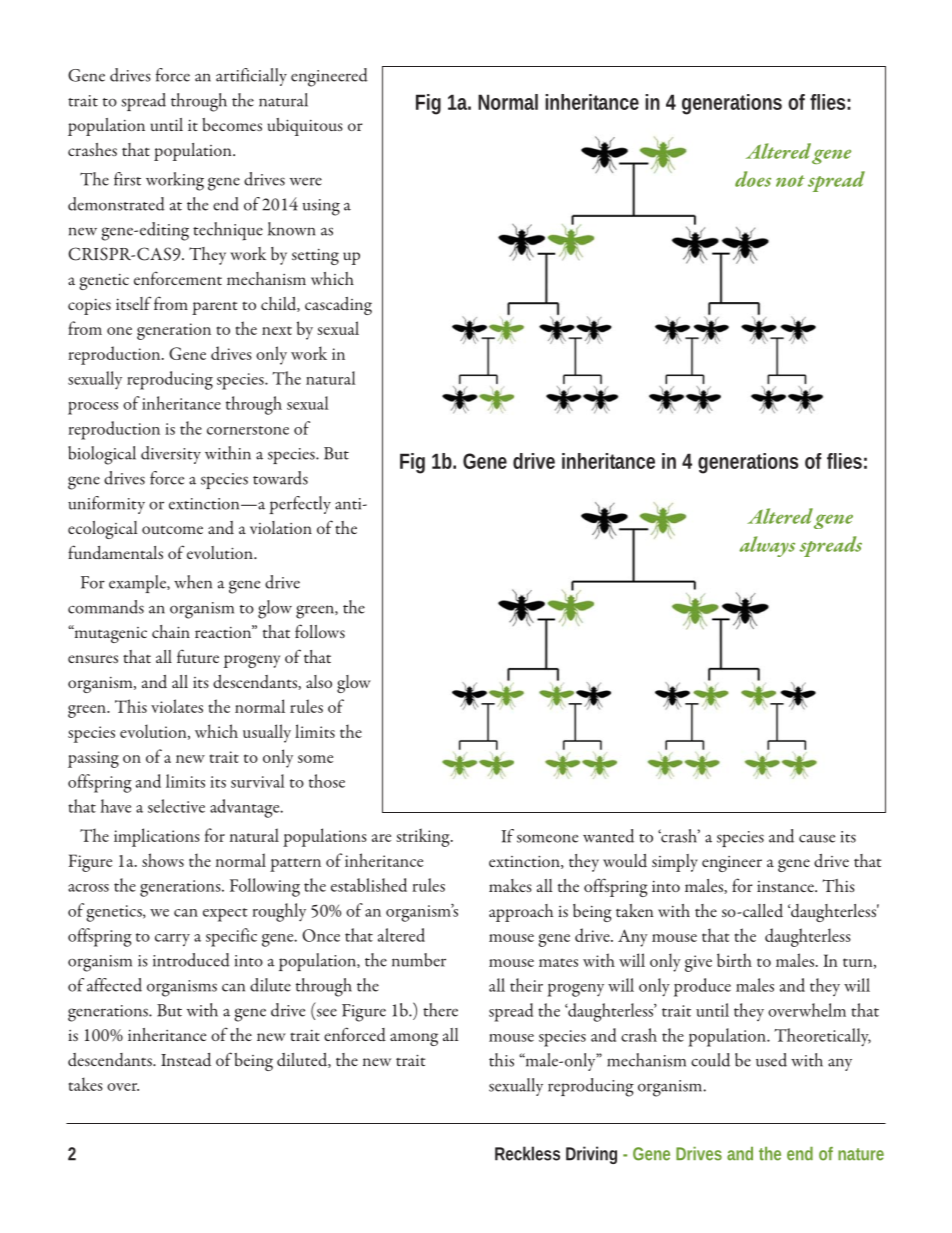 The image size is (952, 1233). I want to click on used, so click(771, 1060).
